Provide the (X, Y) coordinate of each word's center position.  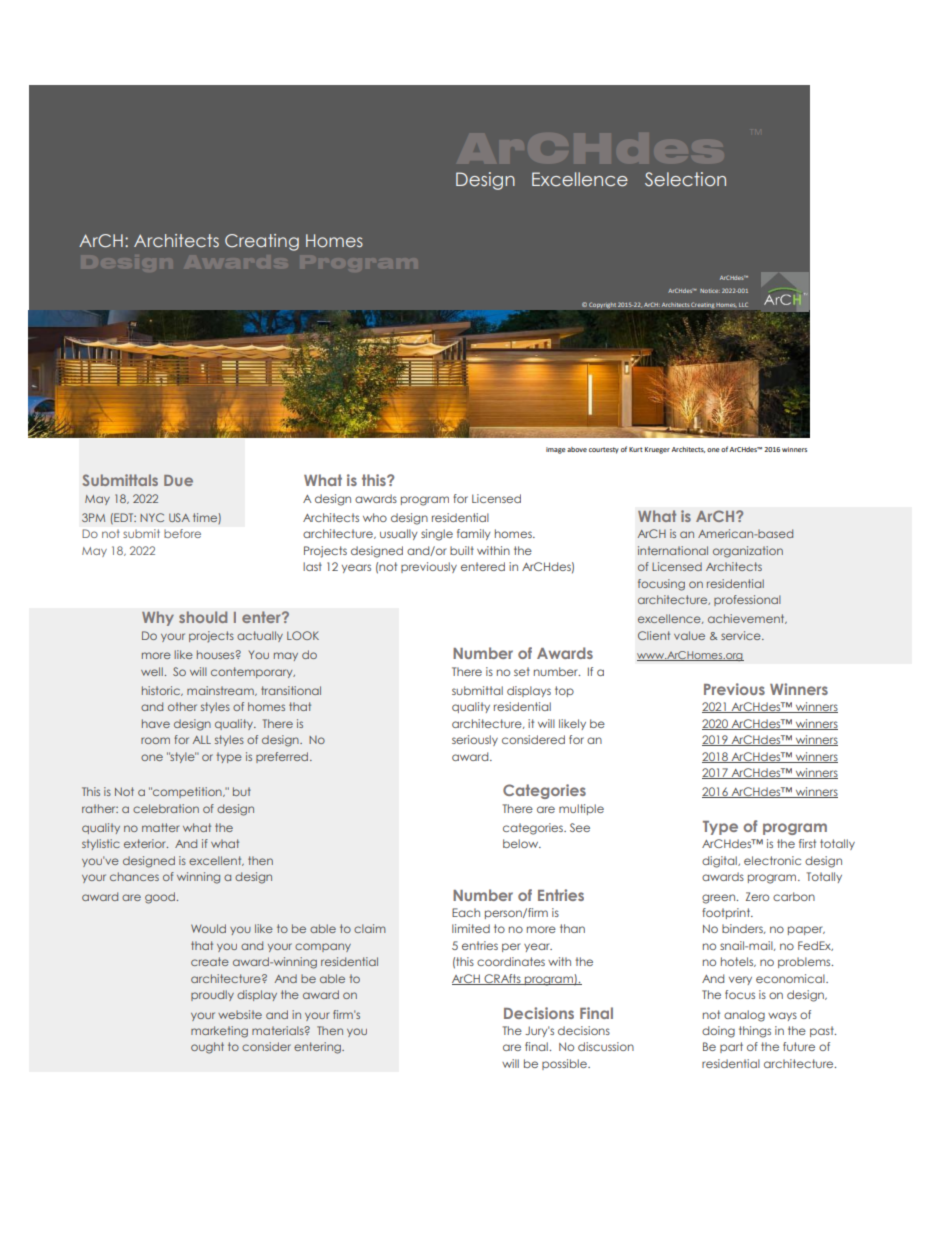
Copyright (602, 306)
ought (207, 1048)
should (203, 617)
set (522, 671)
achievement (747, 619)
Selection (685, 179)
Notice (710, 291)
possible (565, 1064)
